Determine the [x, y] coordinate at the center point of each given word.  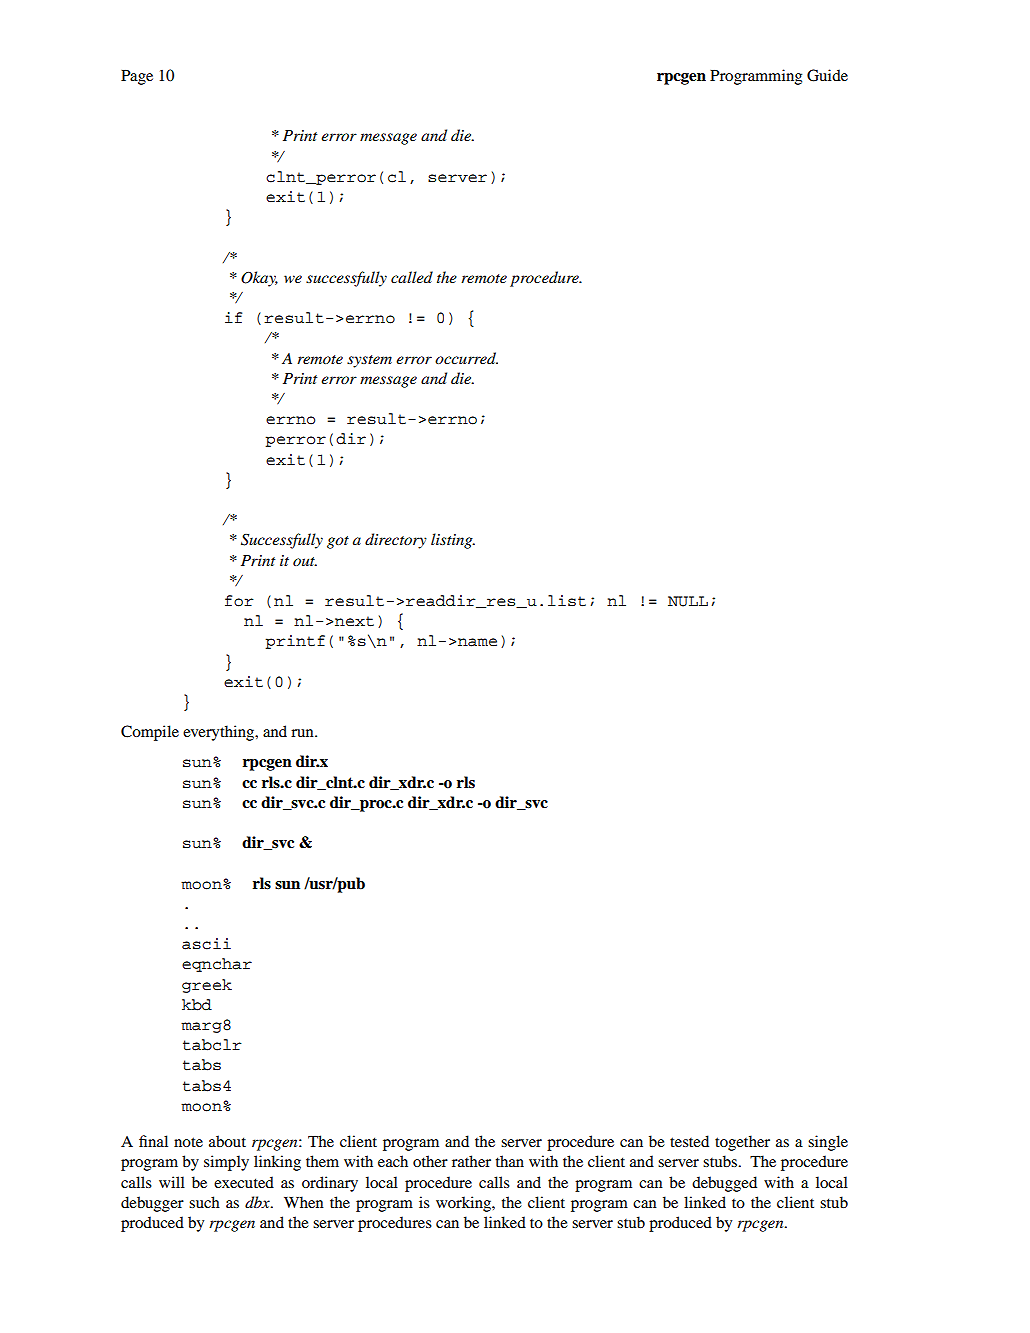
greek [207, 986]
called [412, 277]
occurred [466, 358]
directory [396, 541]
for [239, 601]
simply [226, 1163]
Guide [827, 75]
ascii [206, 944]
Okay [259, 279]
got [338, 542]
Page [137, 77]
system [369, 361]
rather [471, 1161]
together [742, 1143]
